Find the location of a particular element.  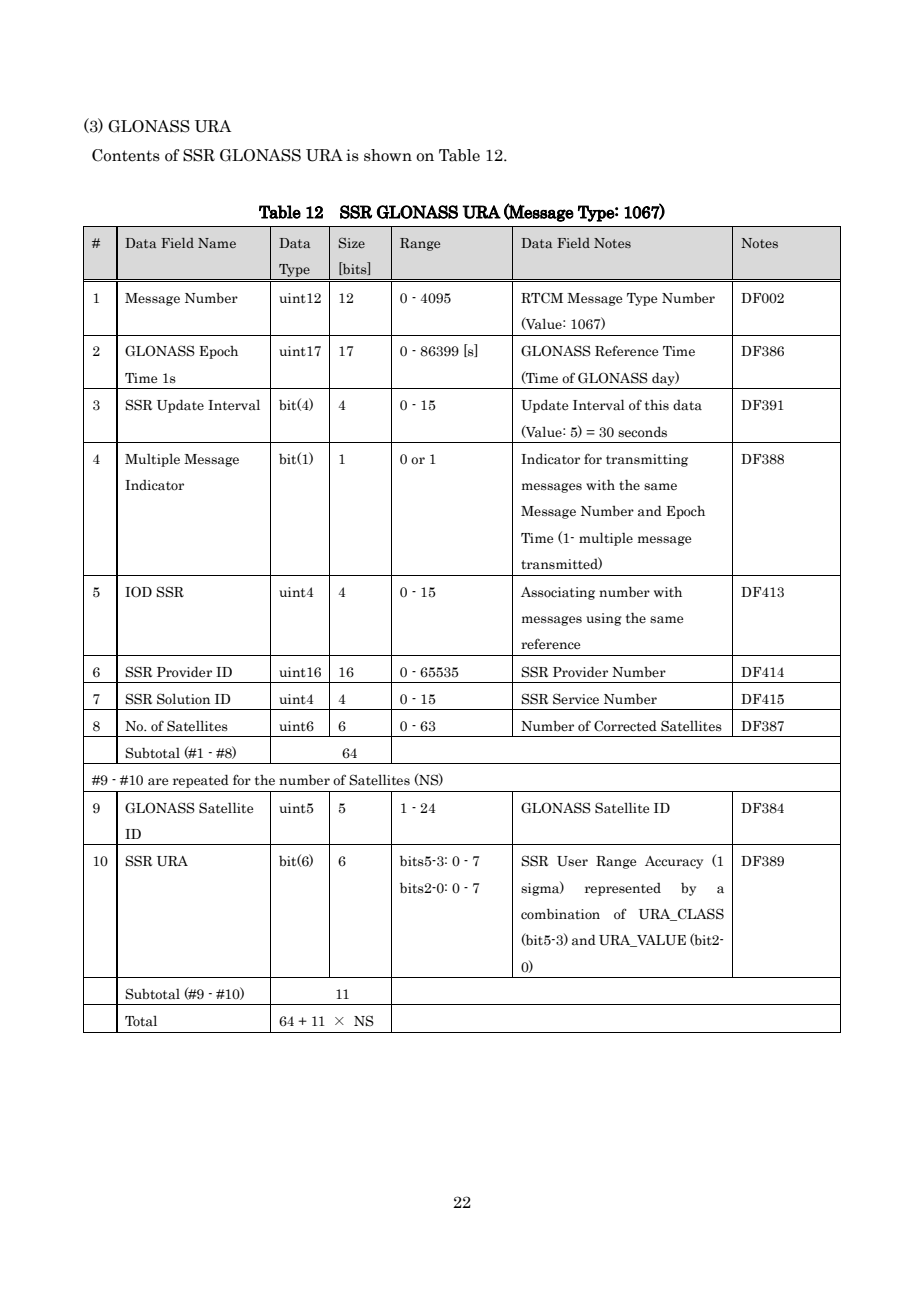

represented is located at coordinates (623, 889).
